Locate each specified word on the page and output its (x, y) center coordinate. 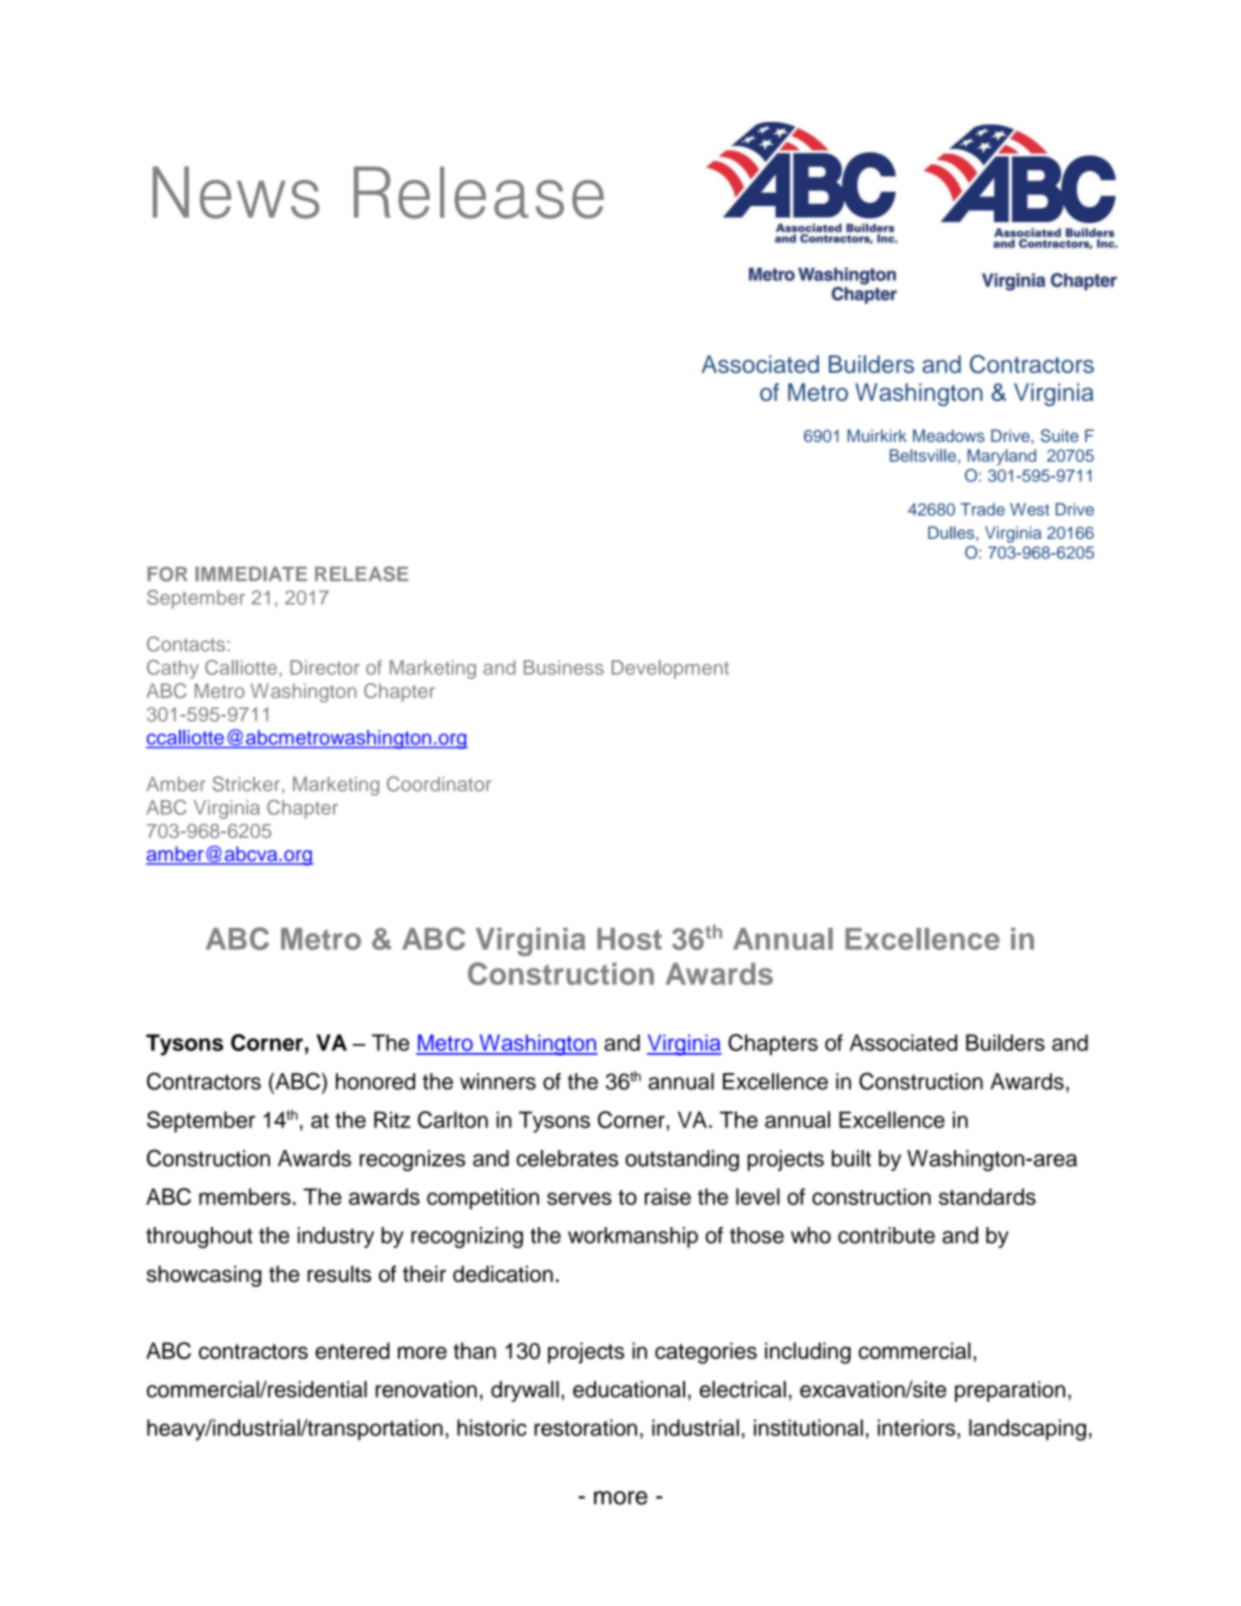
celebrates (567, 1158)
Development (670, 669)
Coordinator (439, 784)
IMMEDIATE (251, 573)
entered (352, 1350)
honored (375, 1081)
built (851, 1158)
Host (629, 939)
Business (564, 667)
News (236, 192)
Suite (1060, 435)
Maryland (1001, 457)
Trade (982, 509)
